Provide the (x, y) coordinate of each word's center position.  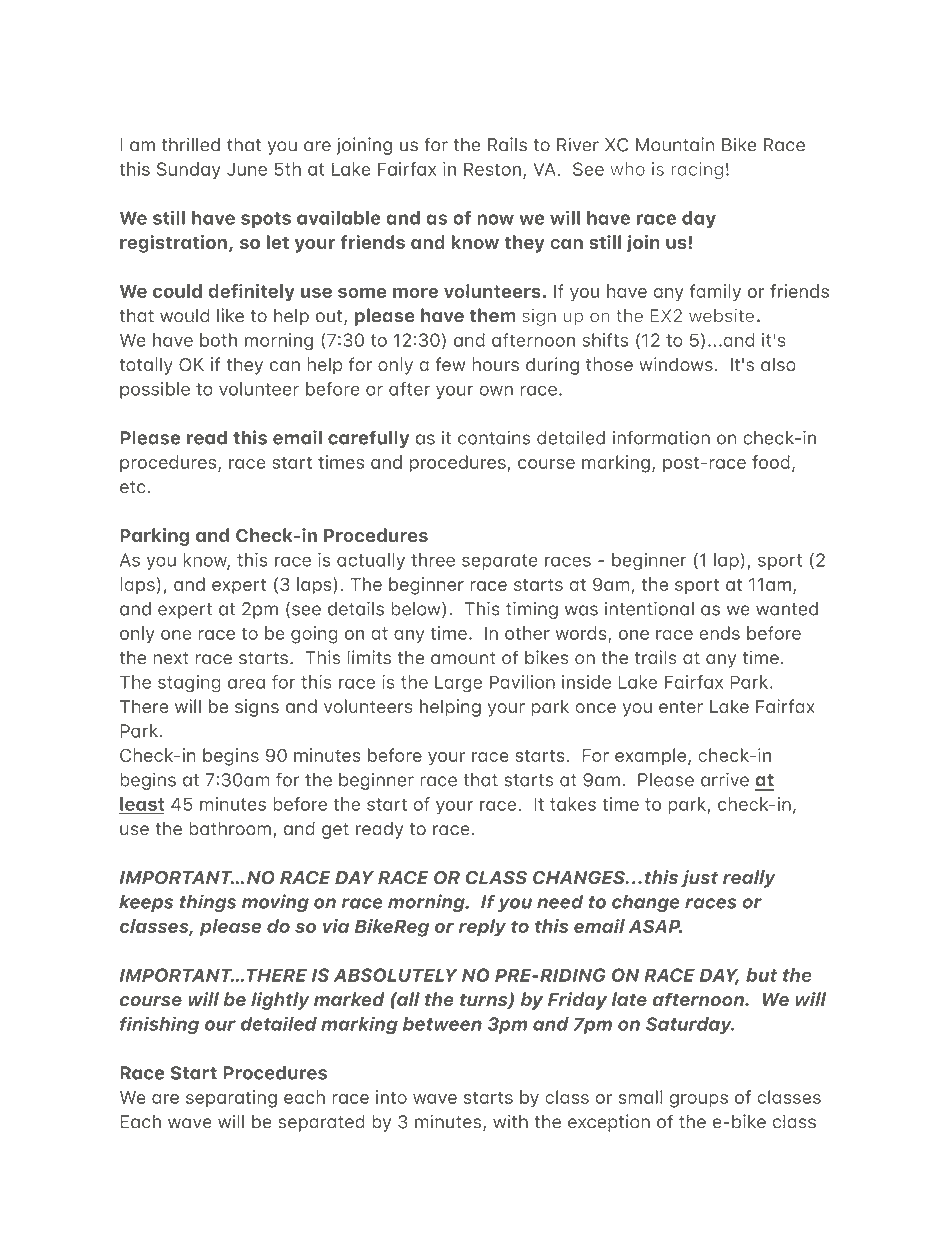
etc (133, 487)
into (391, 1097)
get (335, 831)
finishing (159, 1025)
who (627, 169)
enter (681, 707)
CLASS (496, 878)
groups (699, 1101)
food (771, 462)
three (433, 560)
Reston (492, 169)
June (247, 169)
